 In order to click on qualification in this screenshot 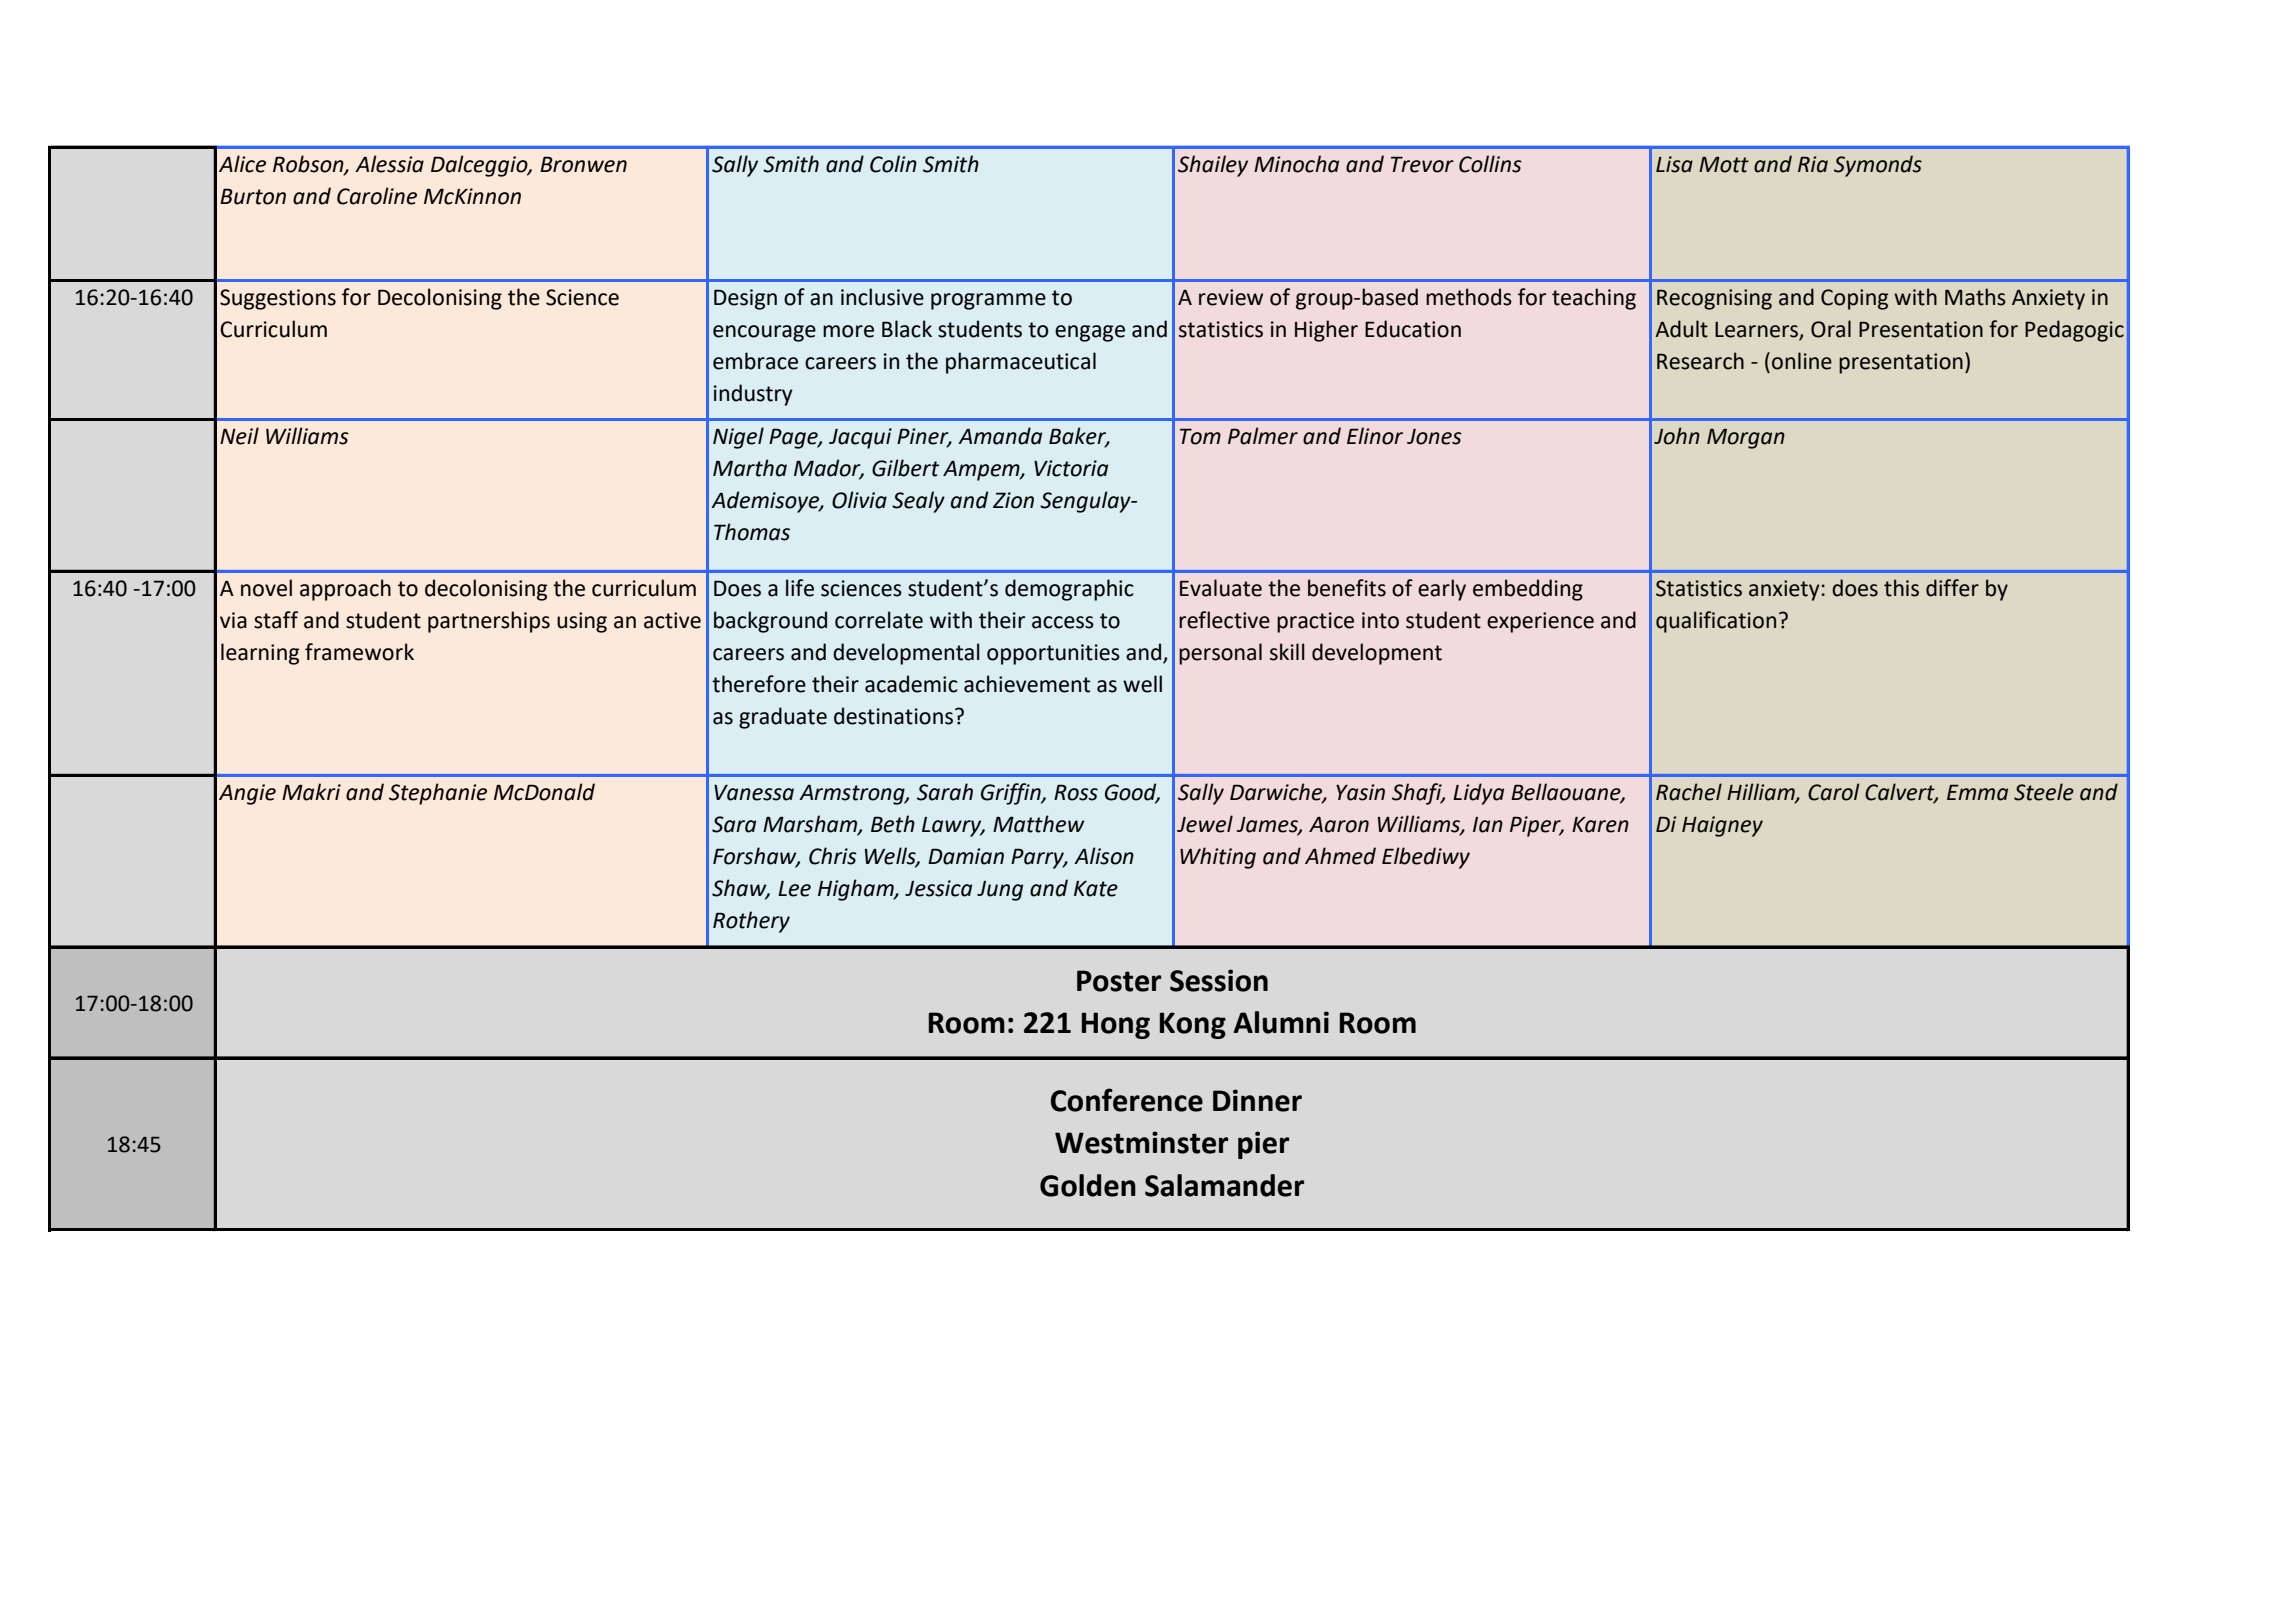, I will do `click(1716, 622)`.
